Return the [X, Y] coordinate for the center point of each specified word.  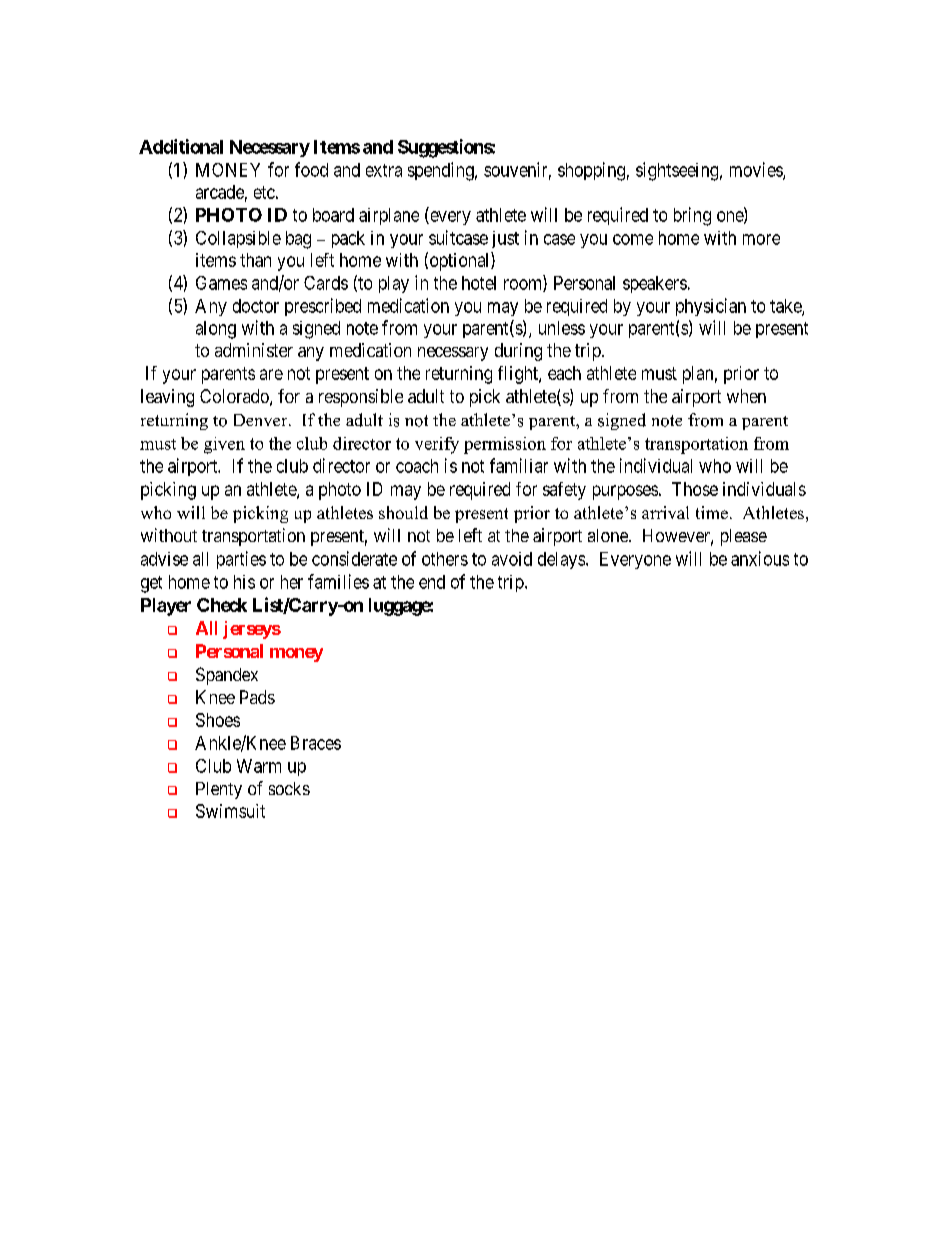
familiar [519, 465]
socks [289, 788]
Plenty [219, 790]
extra [384, 170]
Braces [316, 743]
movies [757, 170]
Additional [181, 146]
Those [695, 489]
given [224, 445]
